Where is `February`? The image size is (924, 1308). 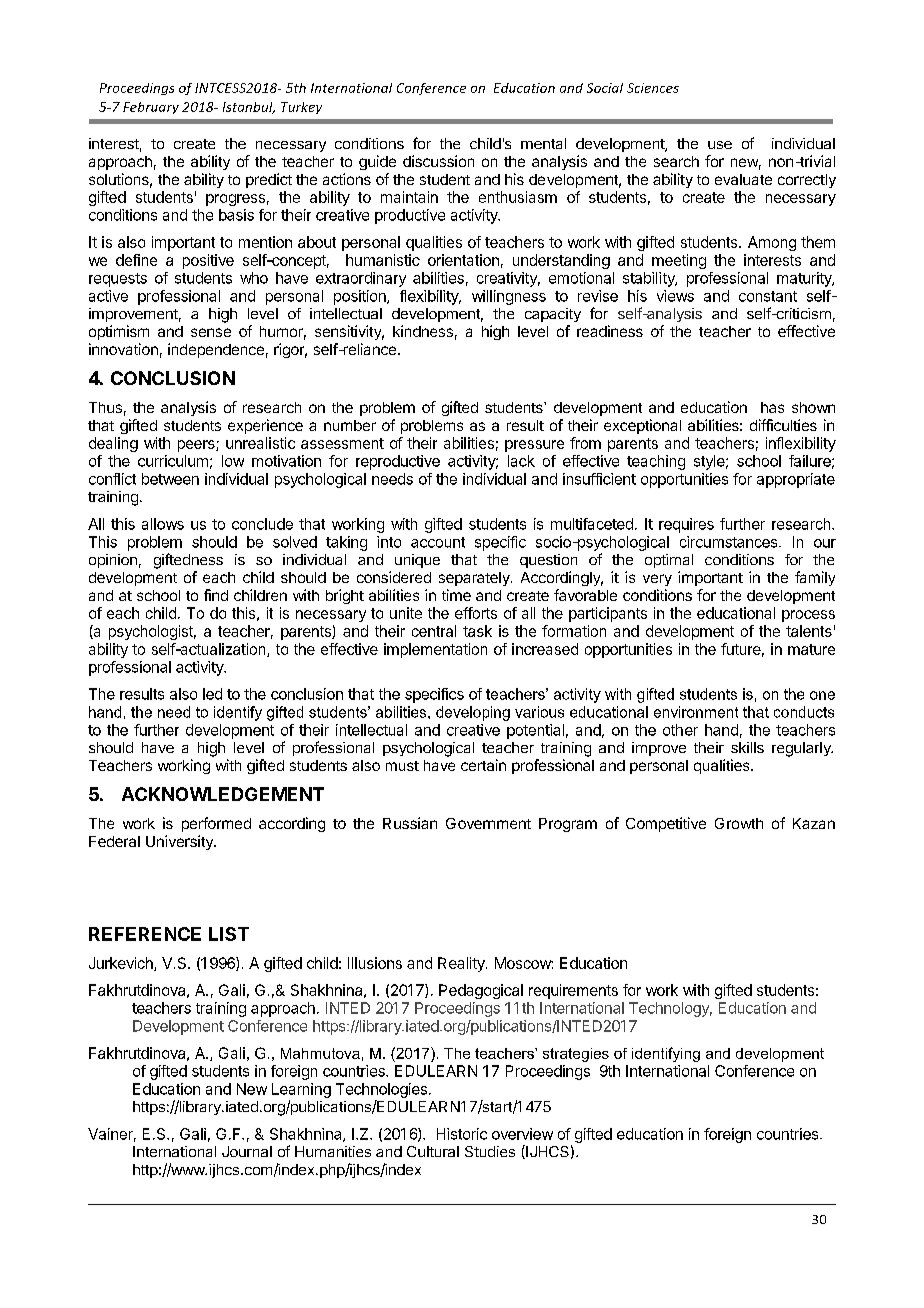 February is located at coordinates (151, 108).
